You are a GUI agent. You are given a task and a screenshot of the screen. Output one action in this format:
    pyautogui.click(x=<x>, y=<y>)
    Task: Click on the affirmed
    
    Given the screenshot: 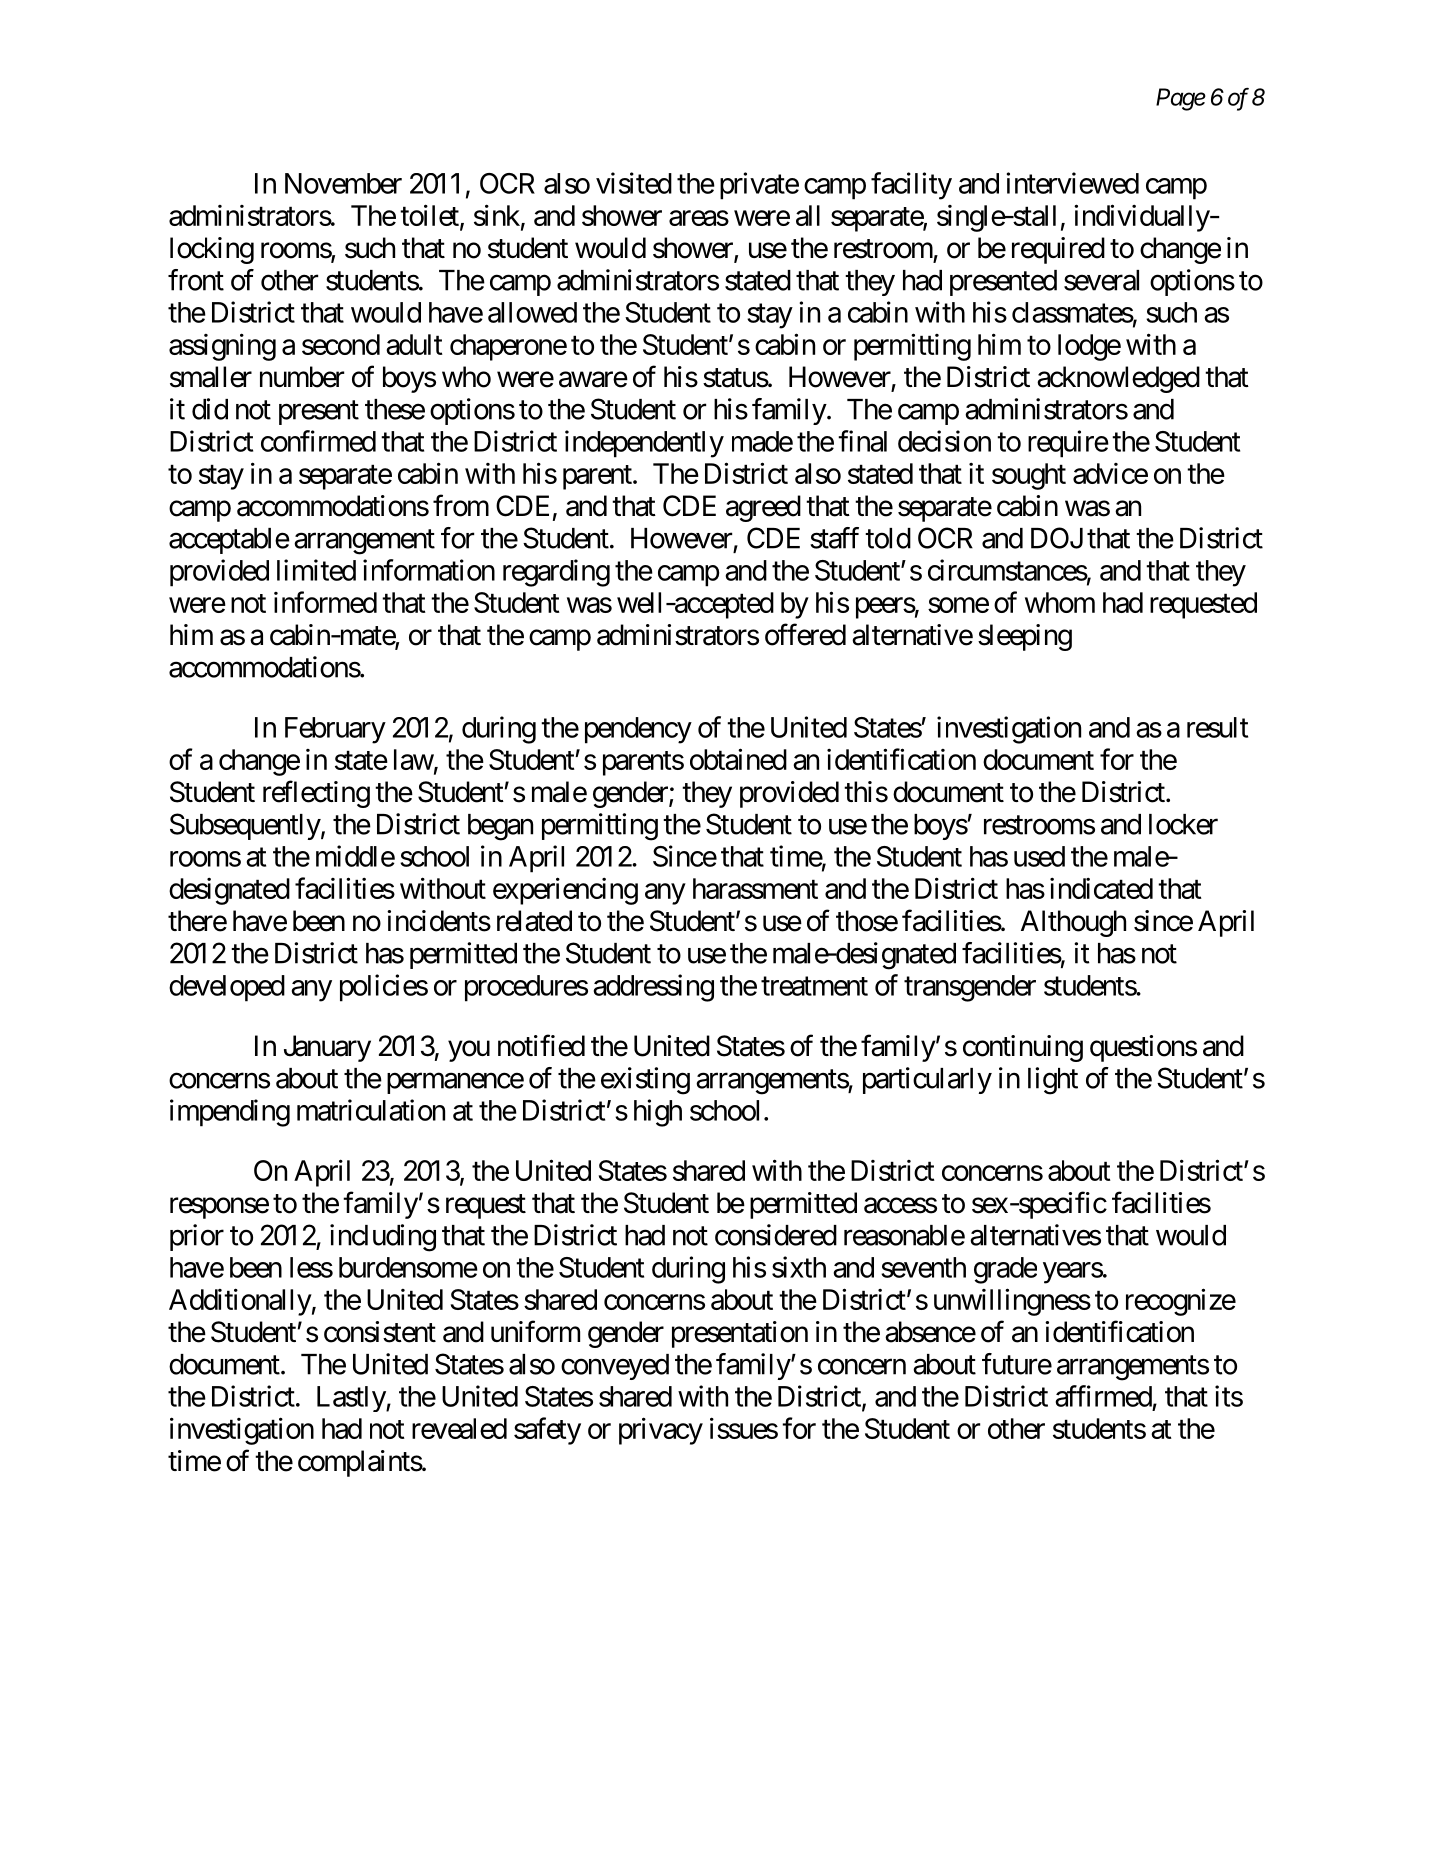 What is the action you would take?
    pyautogui.click(x=1103, y=1396)
